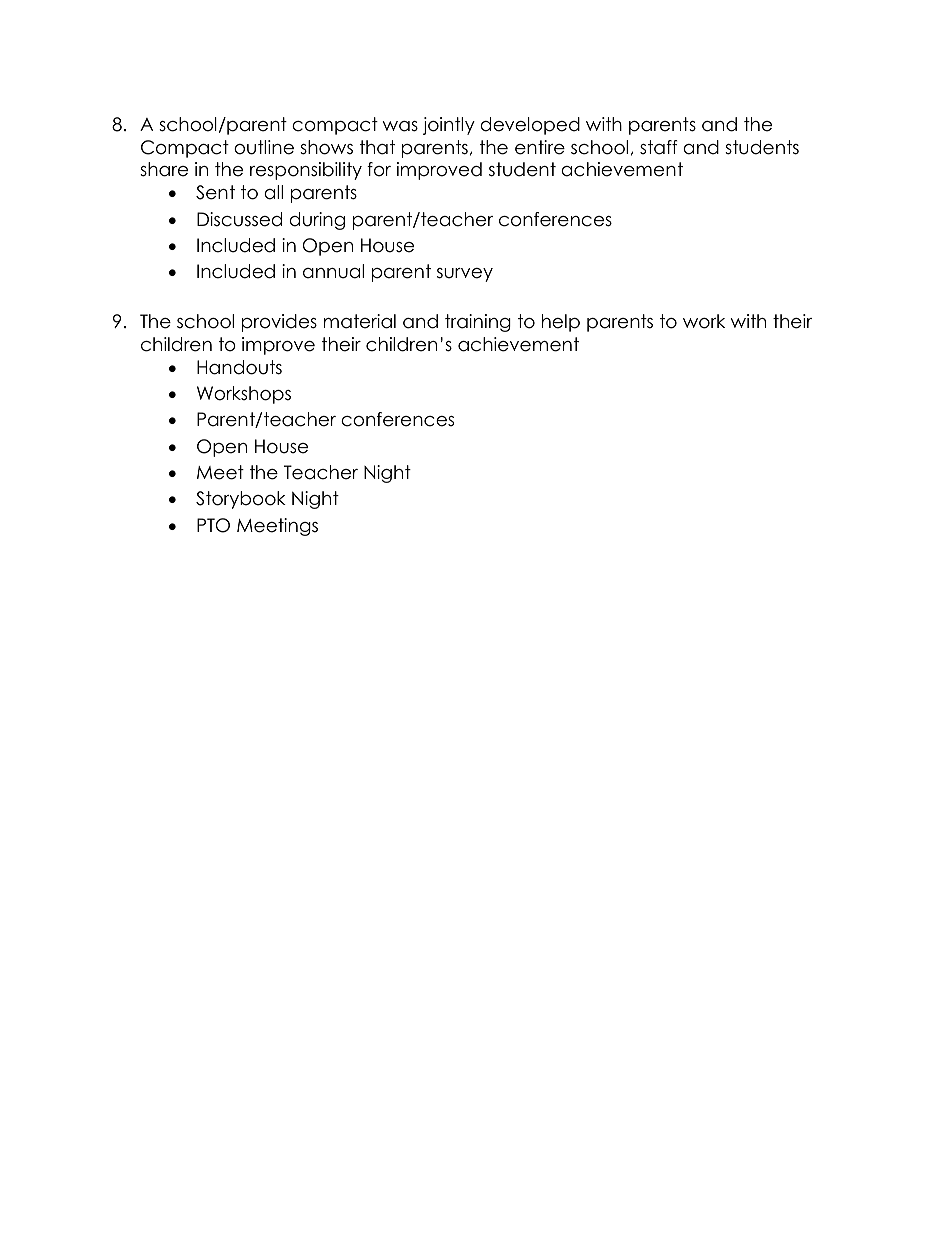 The width and height of the page is (952, 1233). I want to click on PTO, so click(213, 525).
